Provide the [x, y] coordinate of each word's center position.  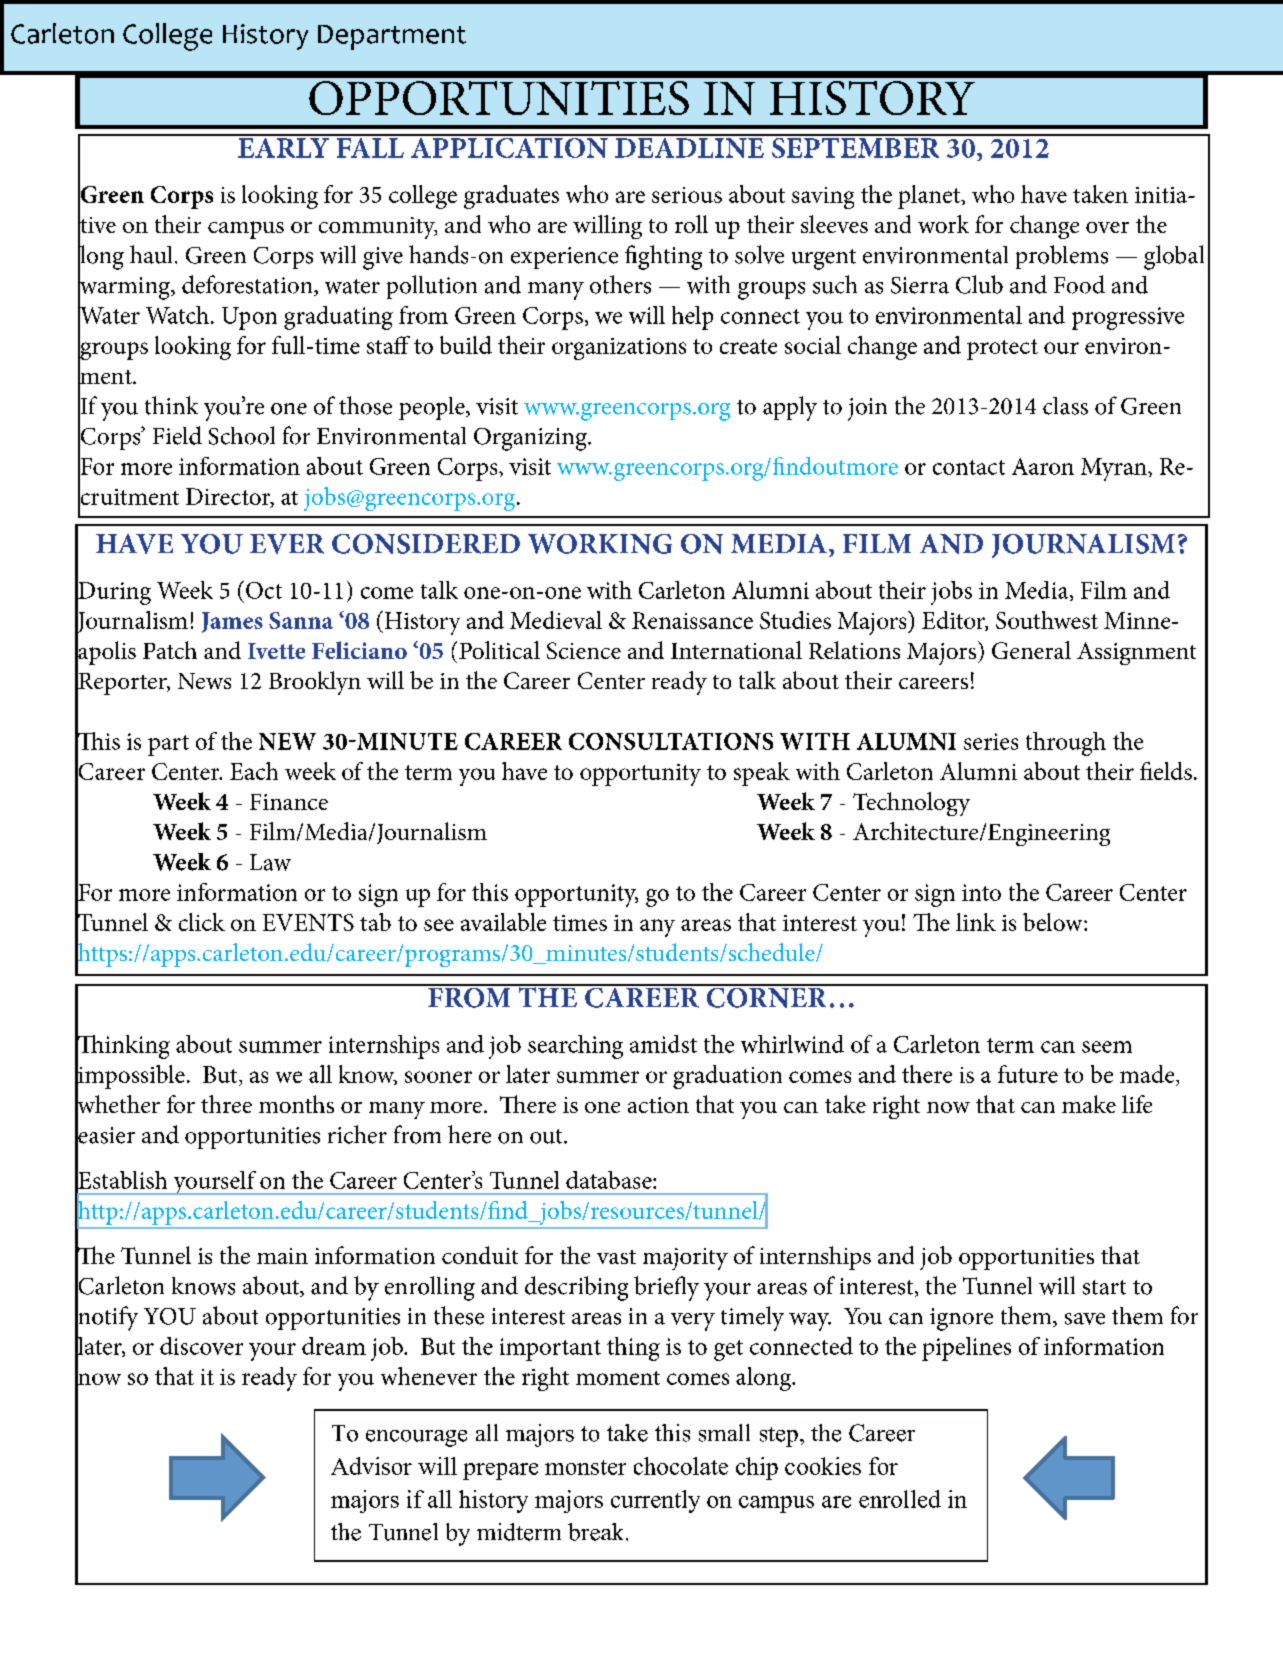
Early [283, 146]
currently [655, 1501]
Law [270, 862]
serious [687, 195]
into [981, 892]
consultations [671, 741]
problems [1062, 257]
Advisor [371, 1466]
